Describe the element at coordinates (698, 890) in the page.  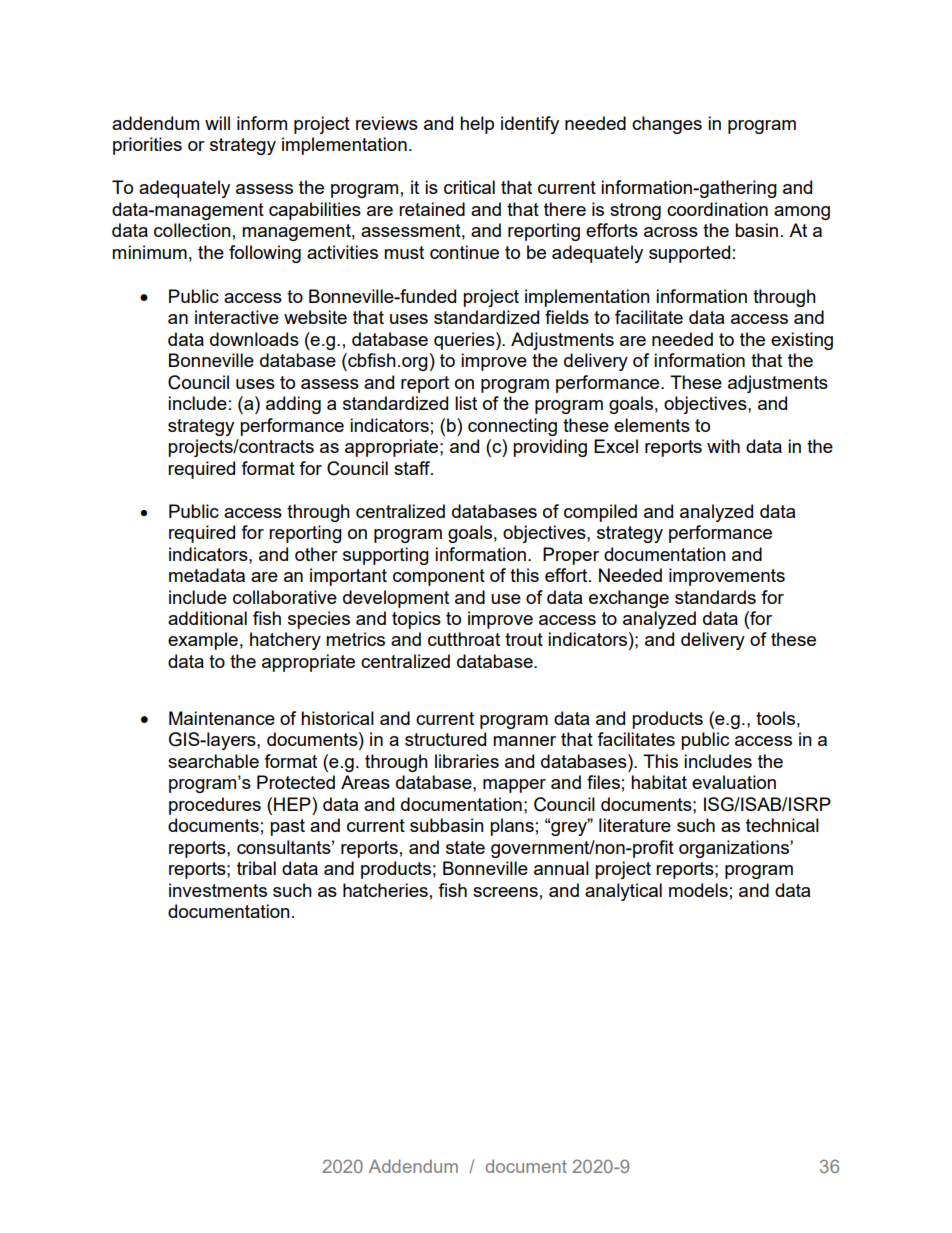
I see `models` at that location.
